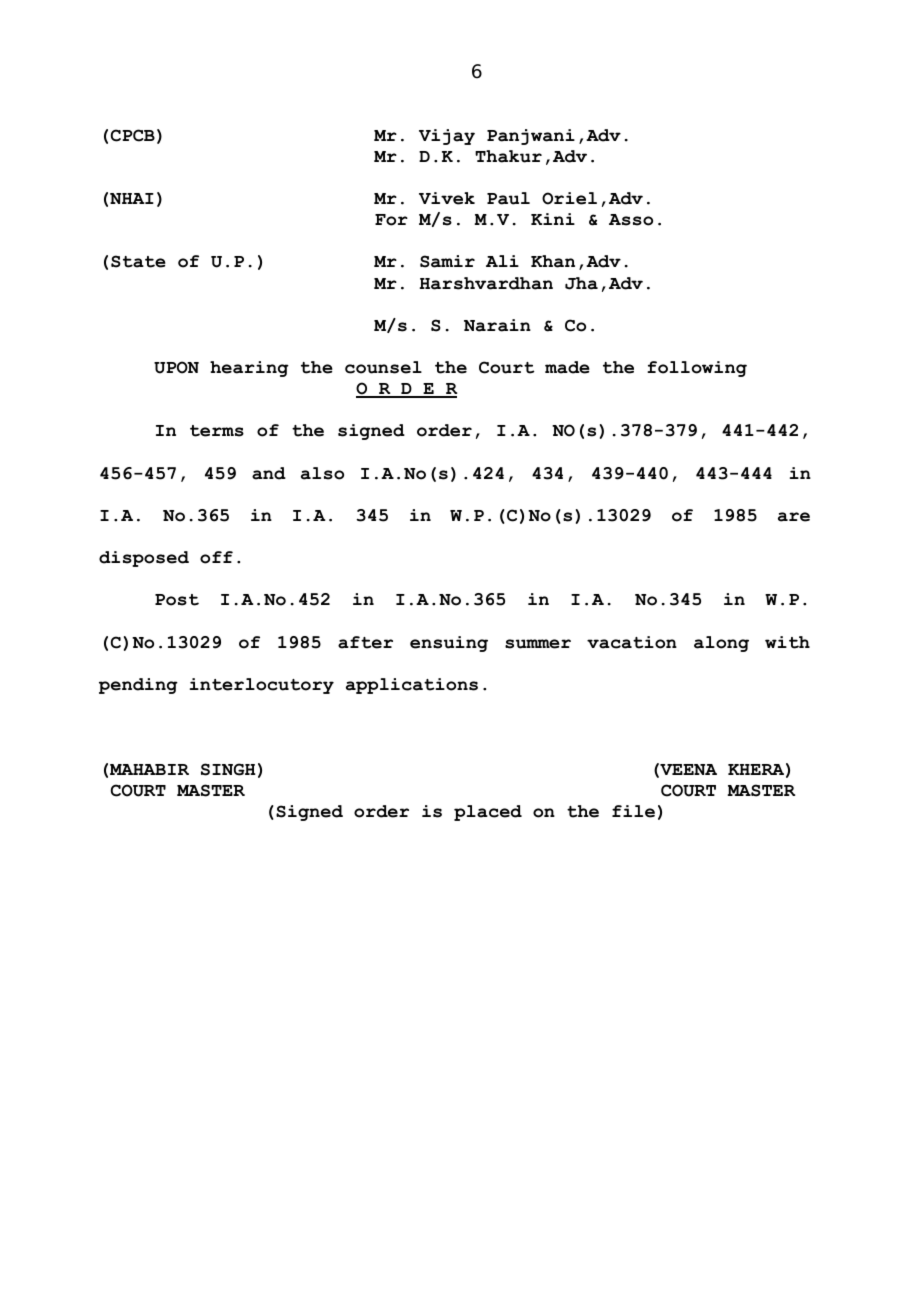  I want to click on SINGH, so click(228, 769).
